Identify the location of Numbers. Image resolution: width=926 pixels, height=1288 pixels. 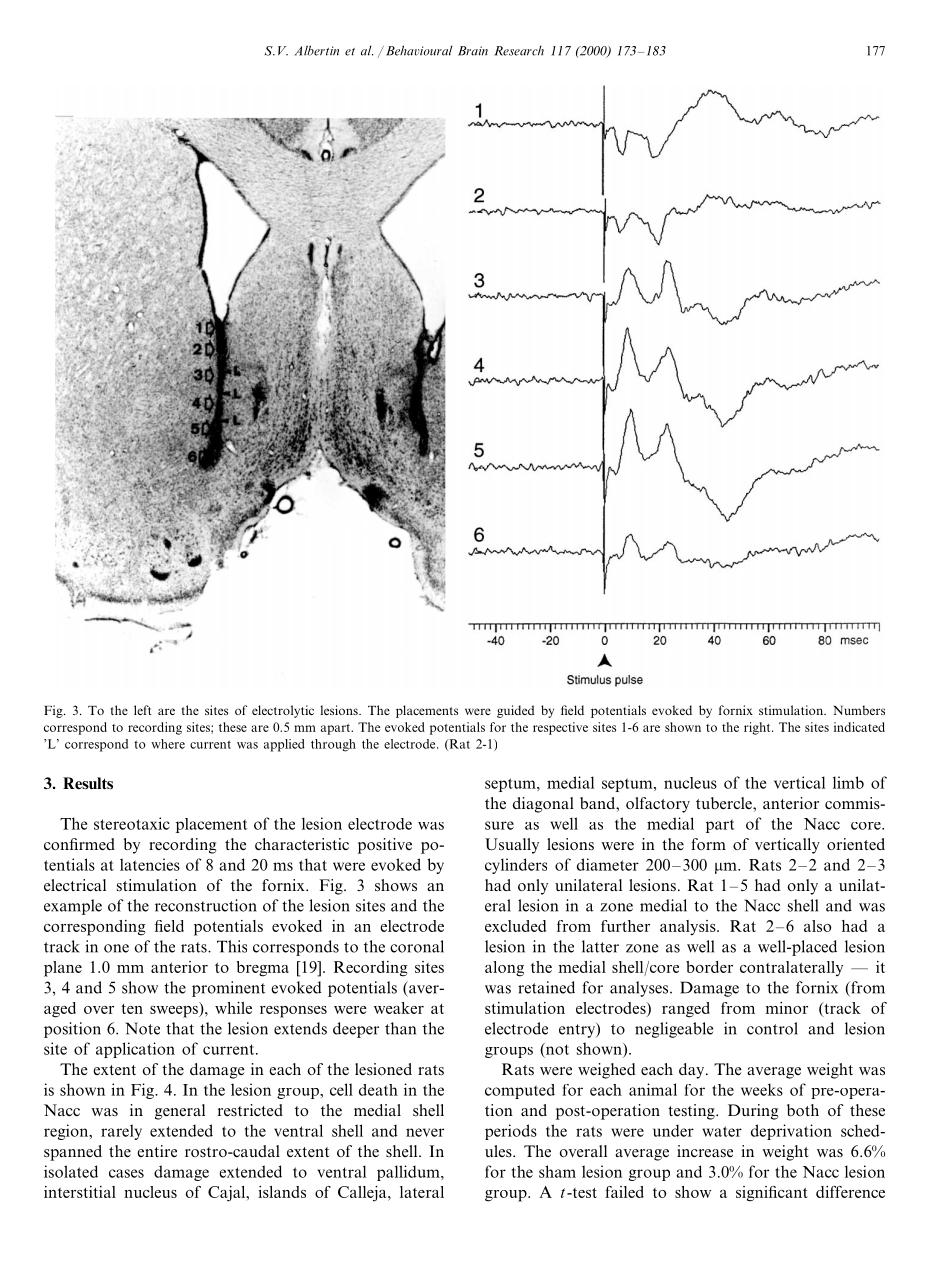
(859, 710).
